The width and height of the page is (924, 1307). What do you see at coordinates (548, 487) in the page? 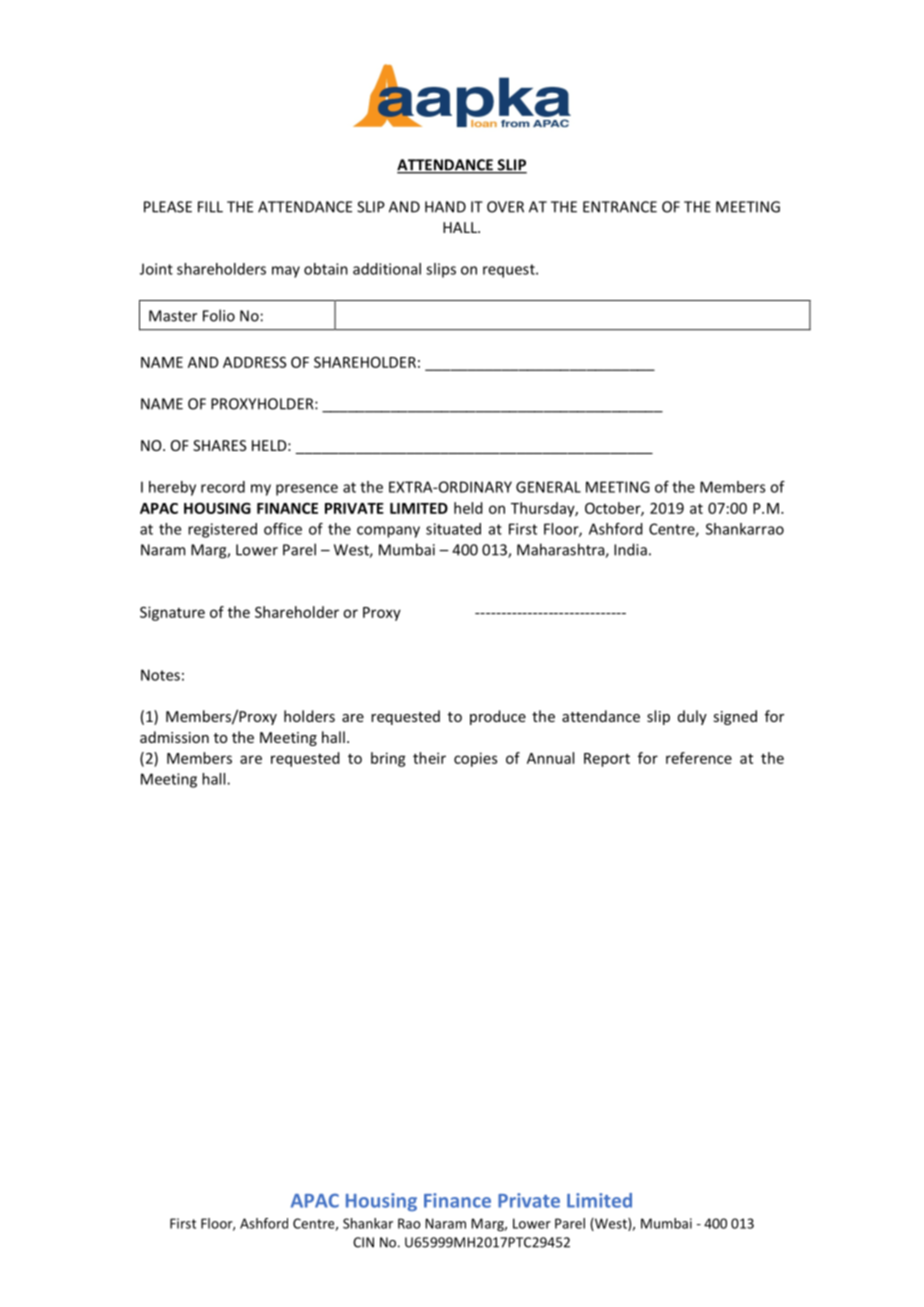
I see `GENERAL` at bounding box center [548, 487].
